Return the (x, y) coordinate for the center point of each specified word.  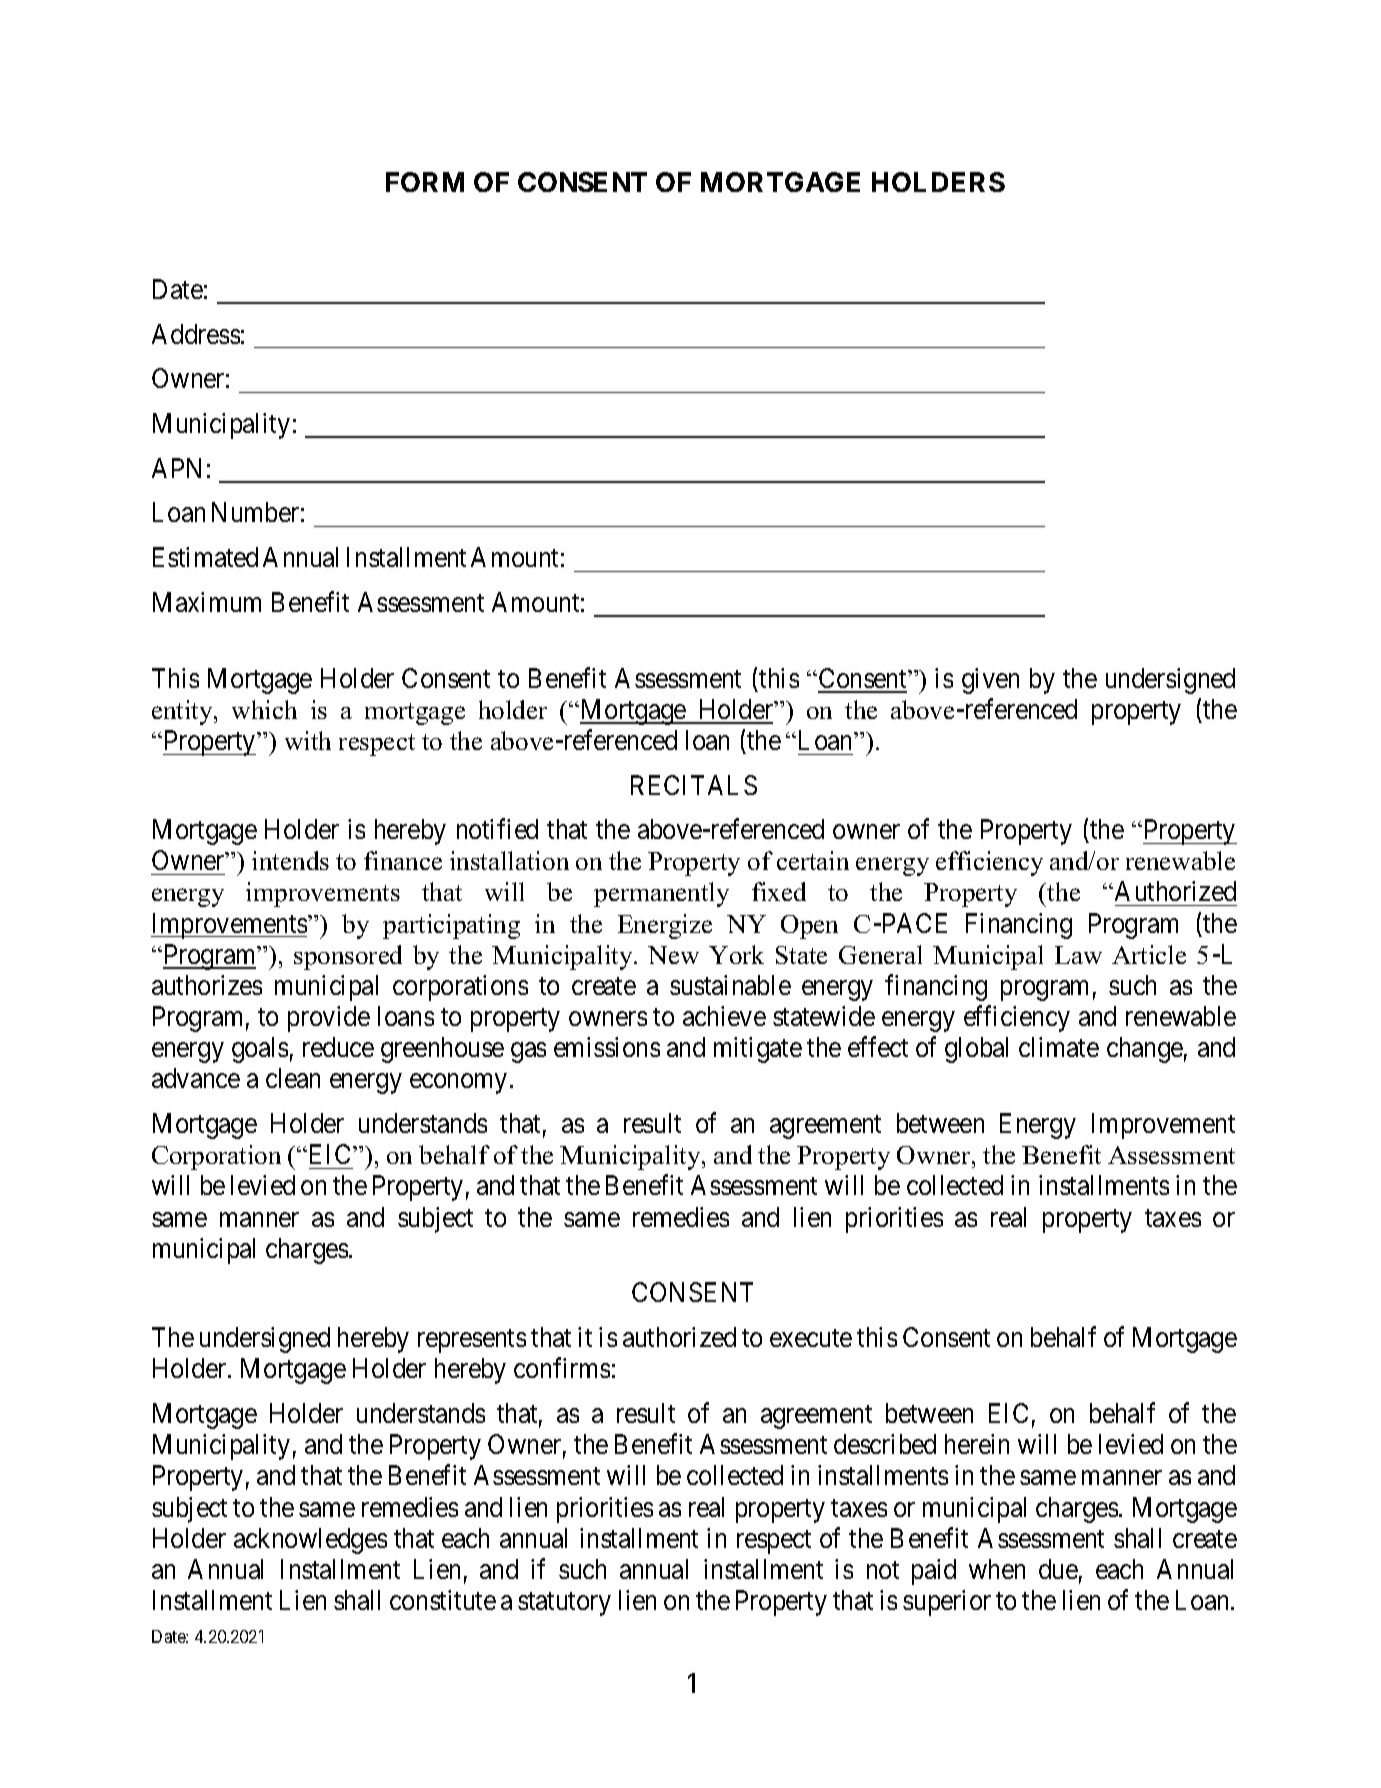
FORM (425, 182)
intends (290, 860)
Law (1078, 955)
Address (196, 334)
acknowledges (310, 1541)
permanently (661, 894)
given (990, 681)
